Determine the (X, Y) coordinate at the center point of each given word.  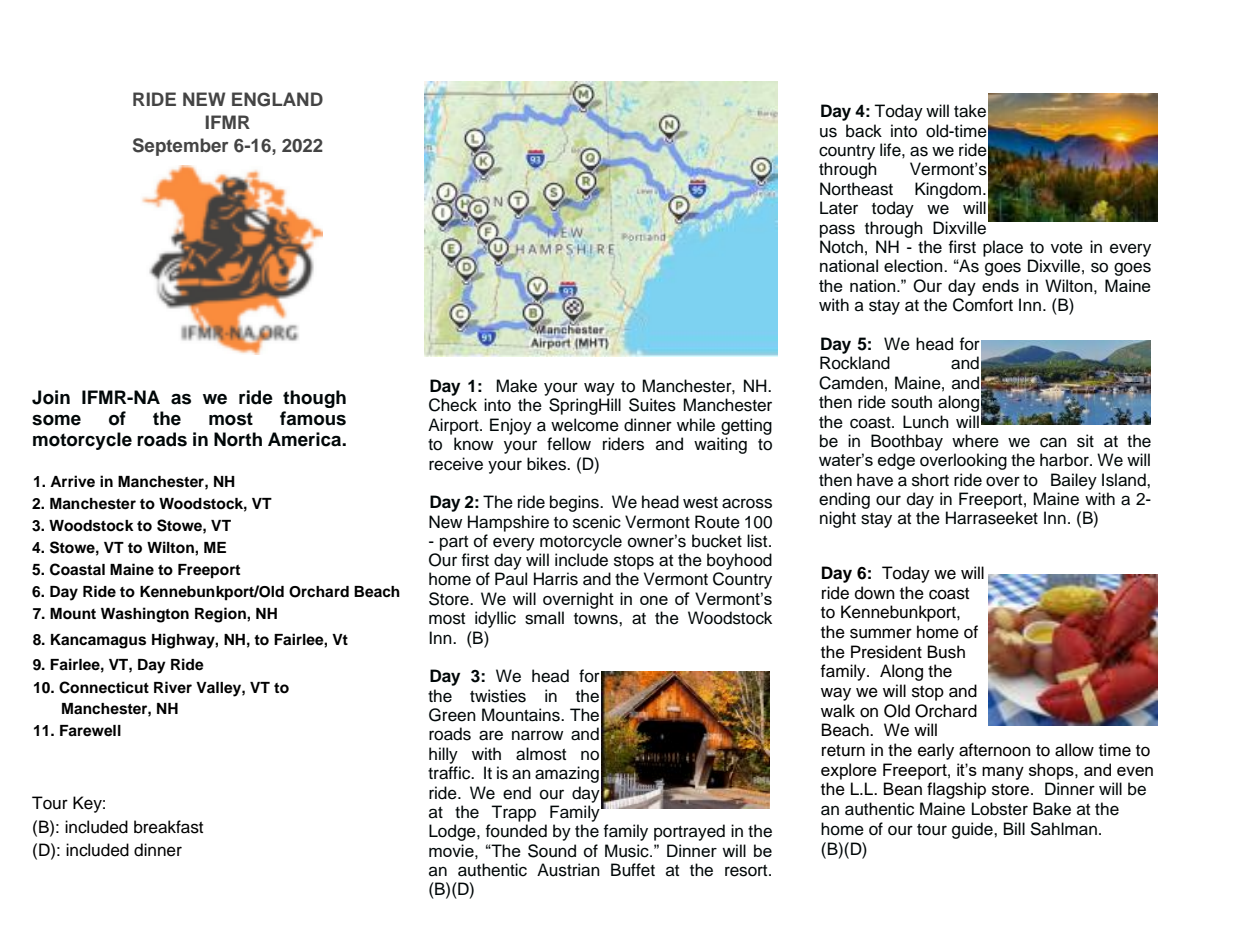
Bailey (1074, 481)
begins (575, 503)
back (864, 131)
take (970, 111)
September (180, 147)
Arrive (72, 481)
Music (628, 851)
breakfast (168, 827)
